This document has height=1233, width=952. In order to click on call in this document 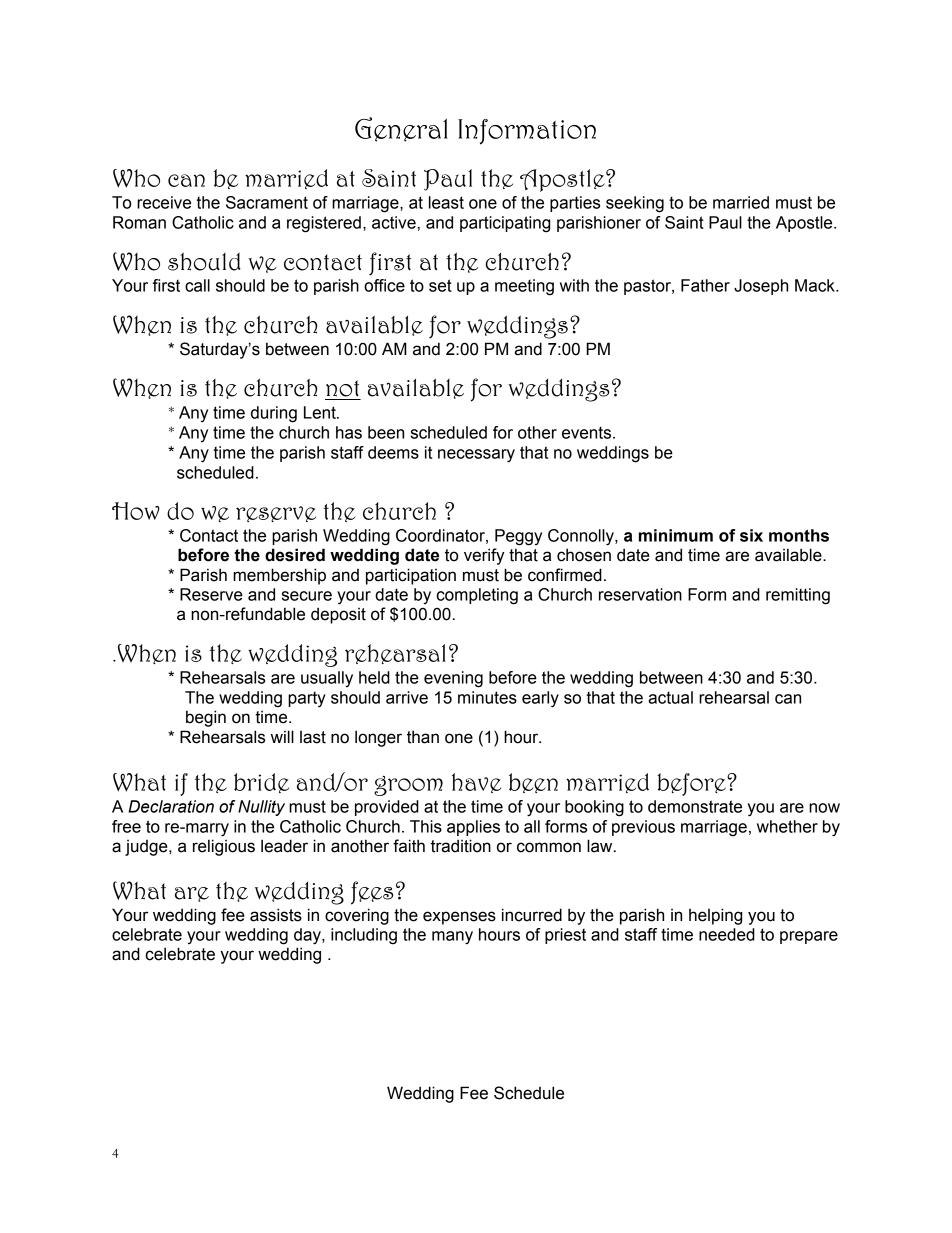, I will do `click(197, 285)`.
